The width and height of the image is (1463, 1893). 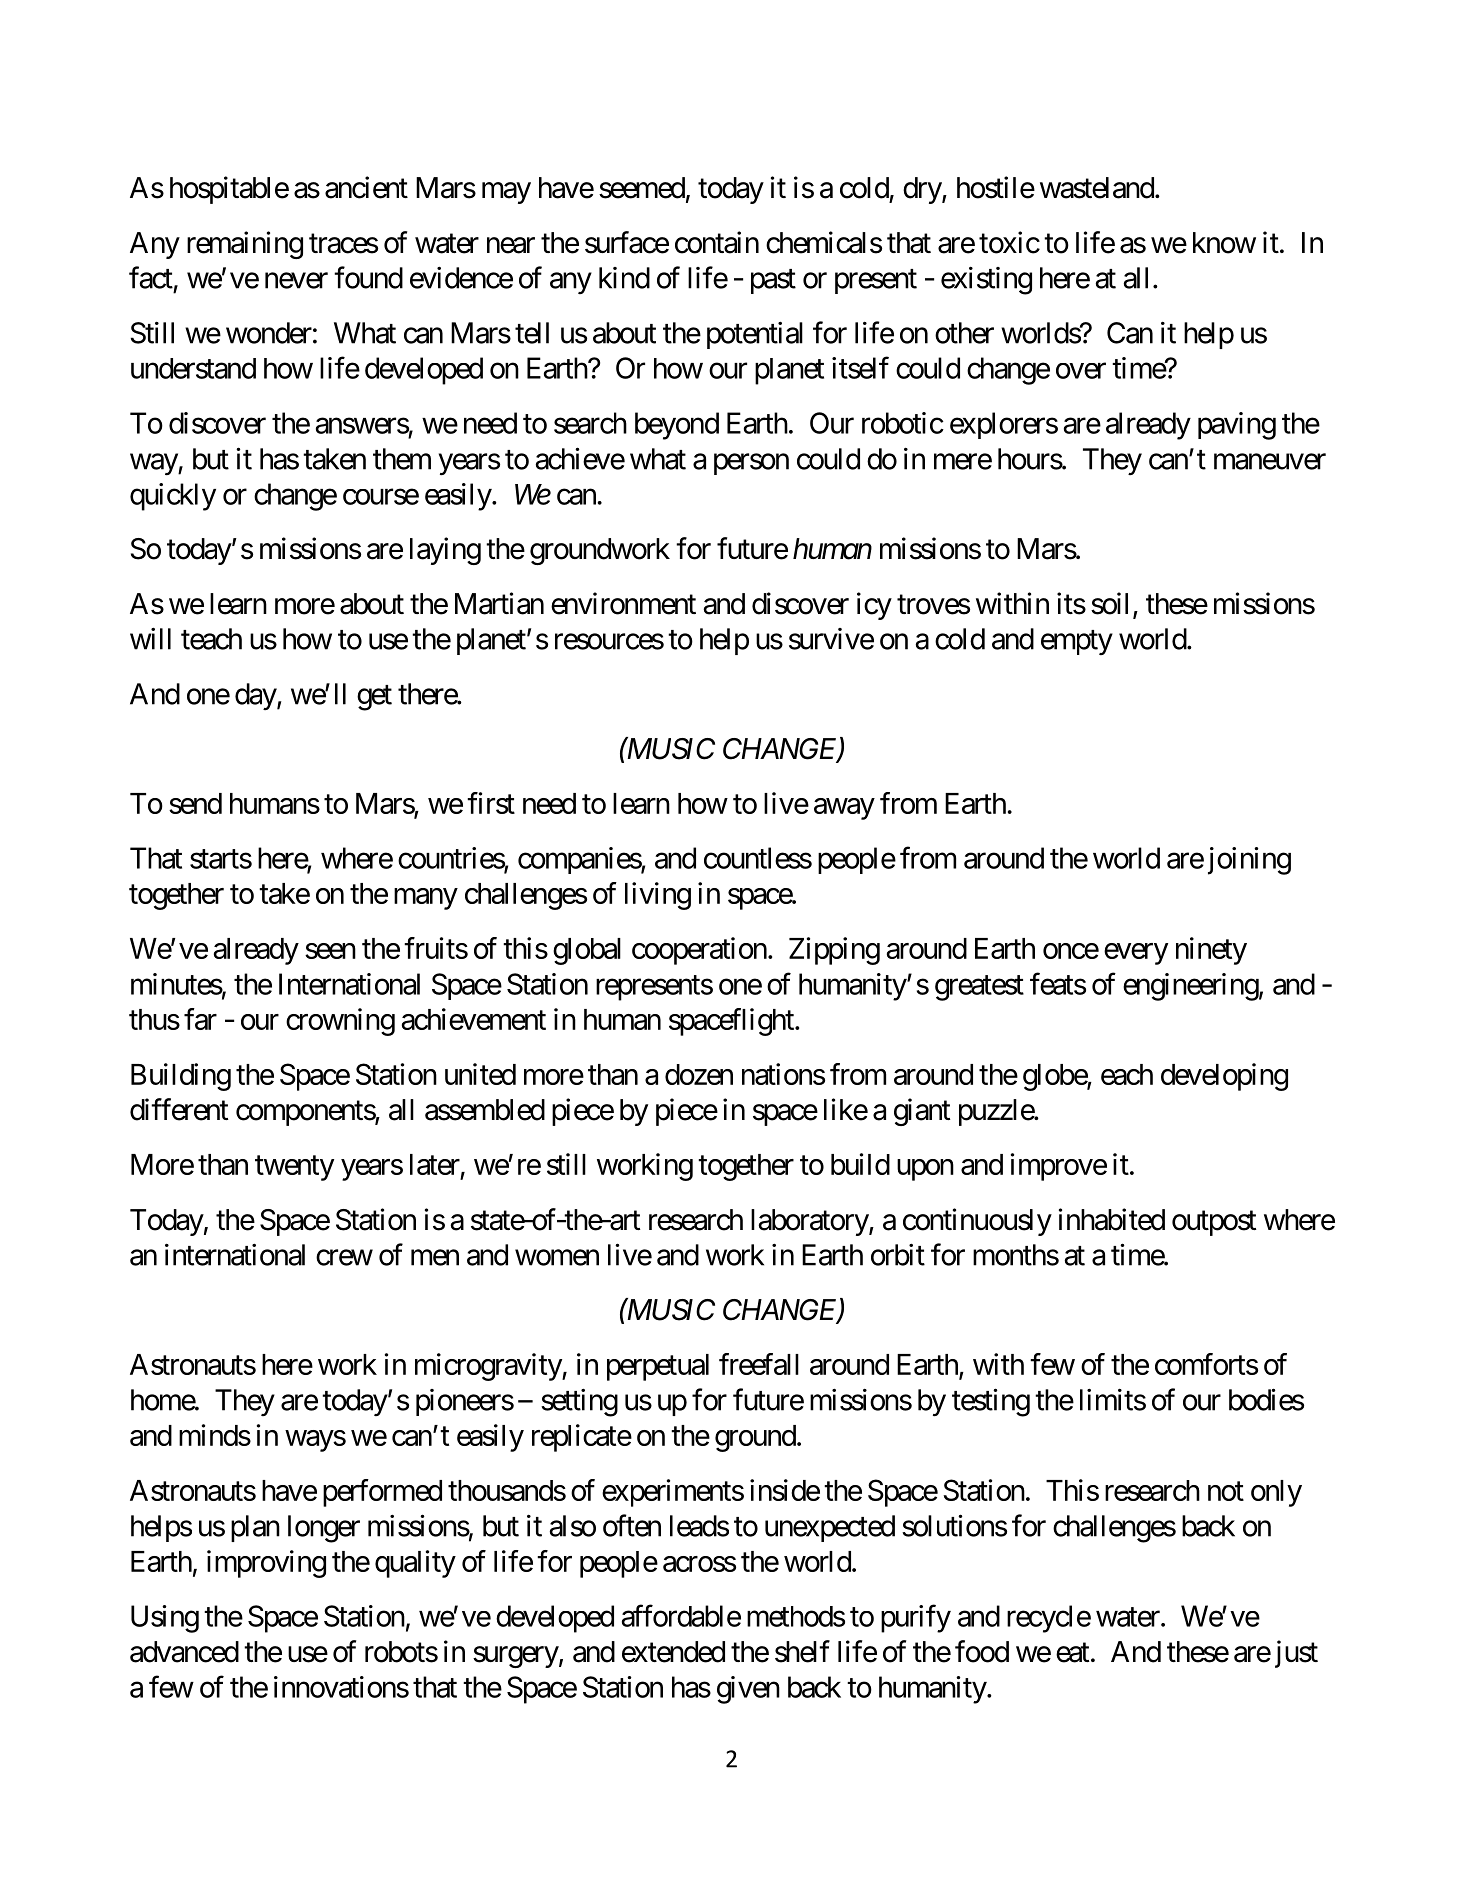 I want to click on just, so click(x=1296, y=1654).
